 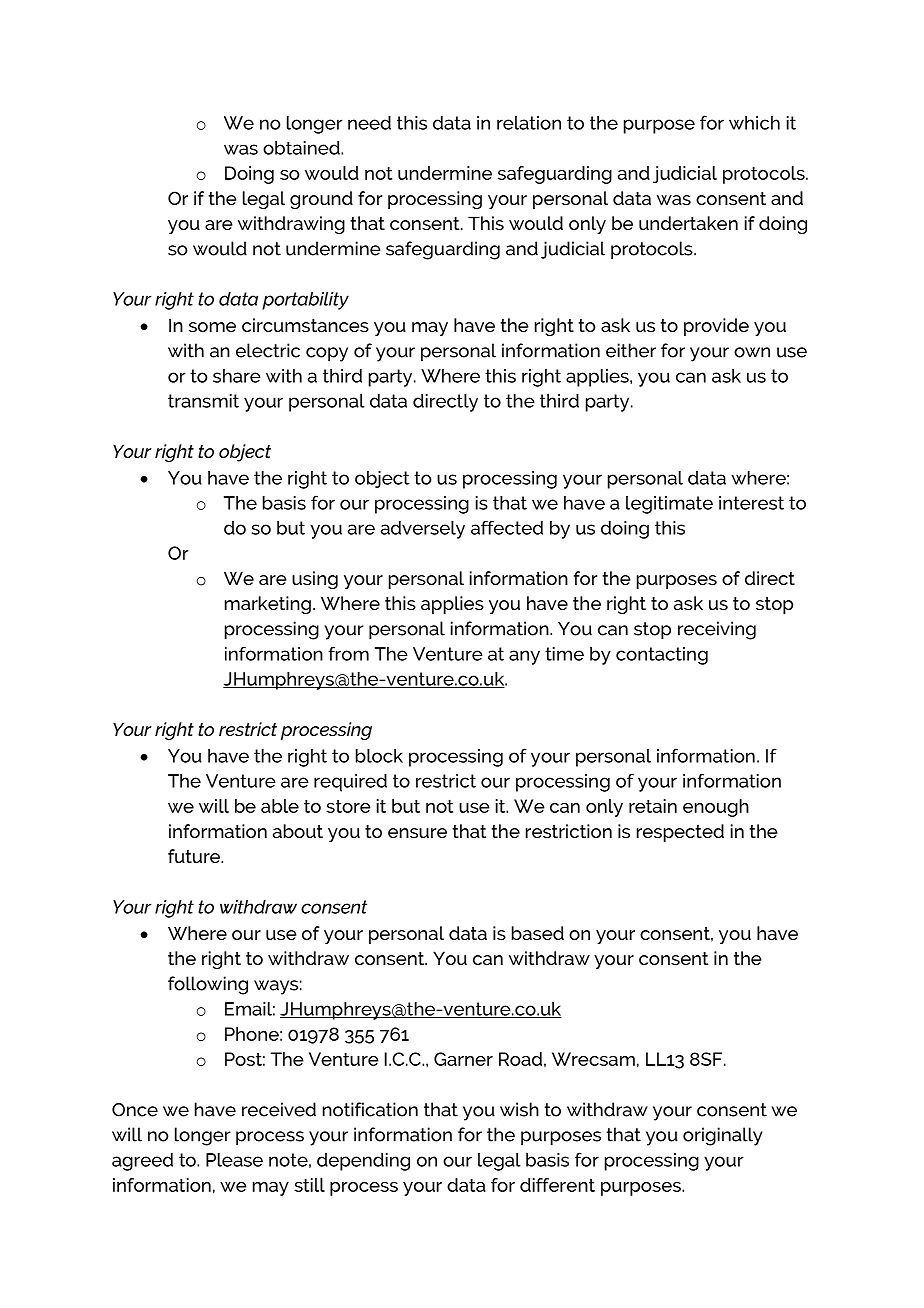 What do you see at coordinates (234, 1160) in the screenshot?
I see `Please` at bounding box center [234, 1160].
